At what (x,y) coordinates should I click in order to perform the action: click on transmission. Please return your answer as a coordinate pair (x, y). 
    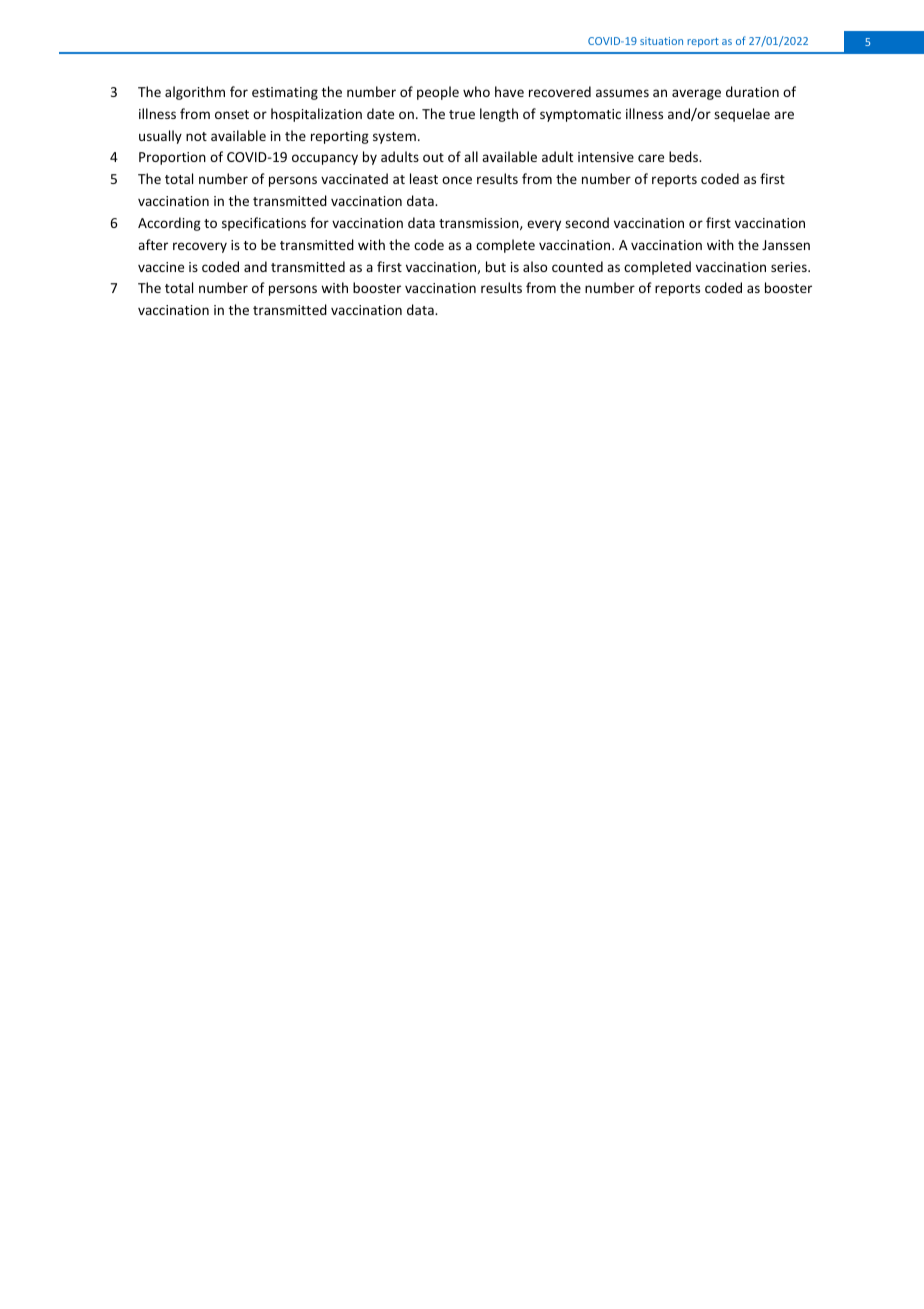
    Looking at the image, I should click on (480, 224).
